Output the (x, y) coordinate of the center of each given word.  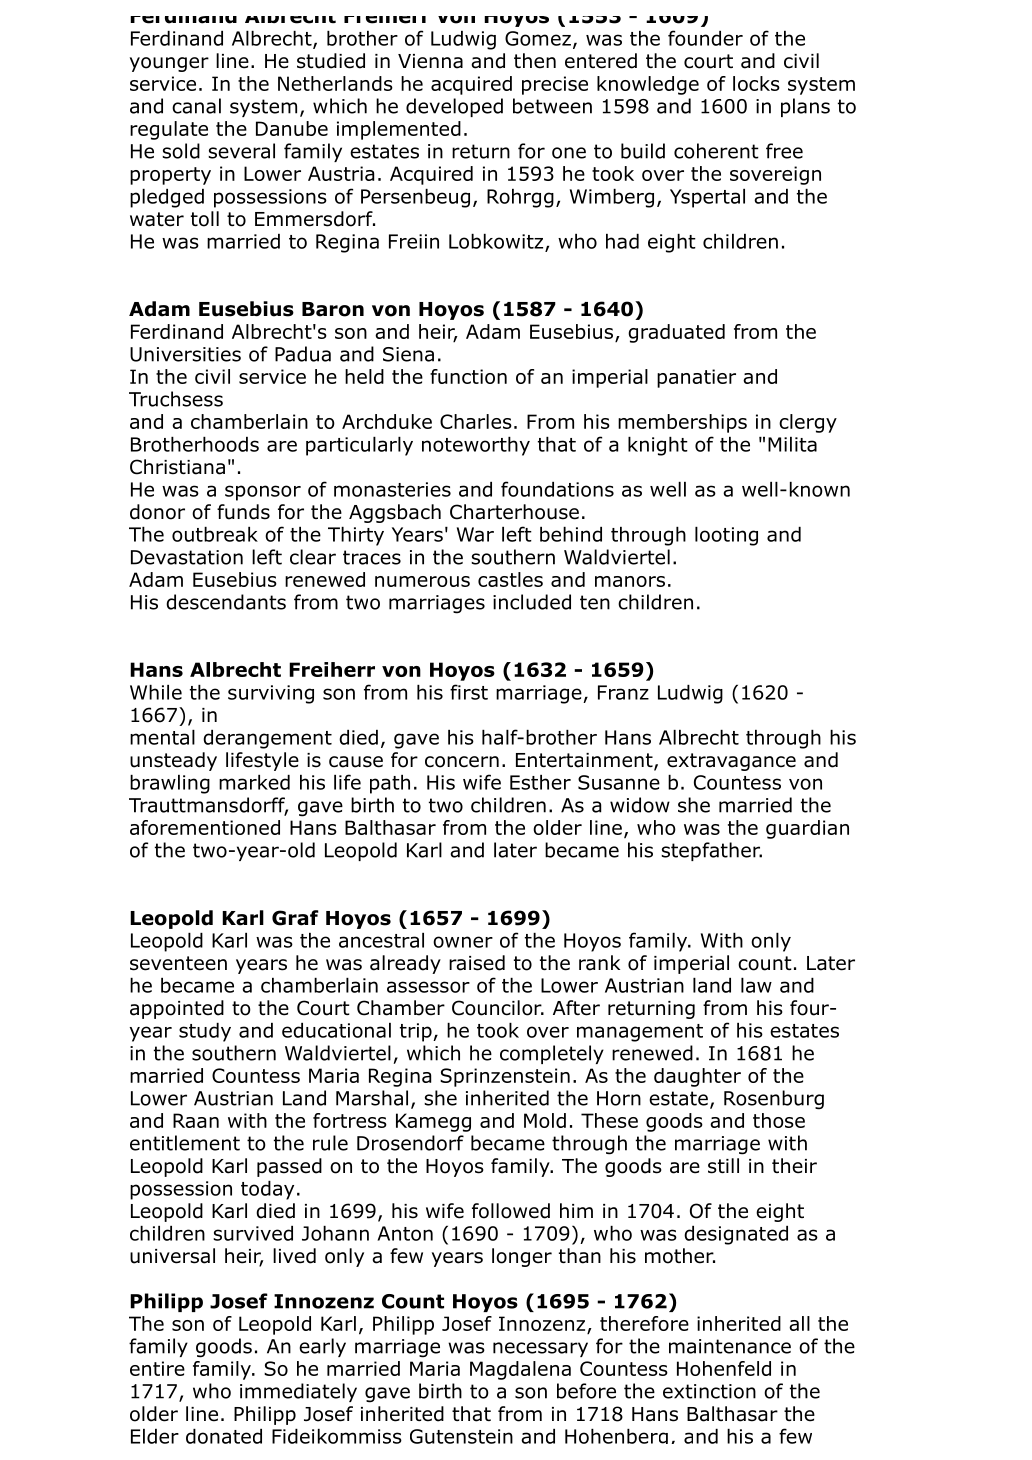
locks (756, 83)
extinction (709, 1391)
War (475, 534)
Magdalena (520, 1370)
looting (726, 536)
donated (224, 1436)
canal (196, 106)
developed (454, 107)
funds (243, 512)
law (756, 985)
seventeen (178, 963)
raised (477, 963)
